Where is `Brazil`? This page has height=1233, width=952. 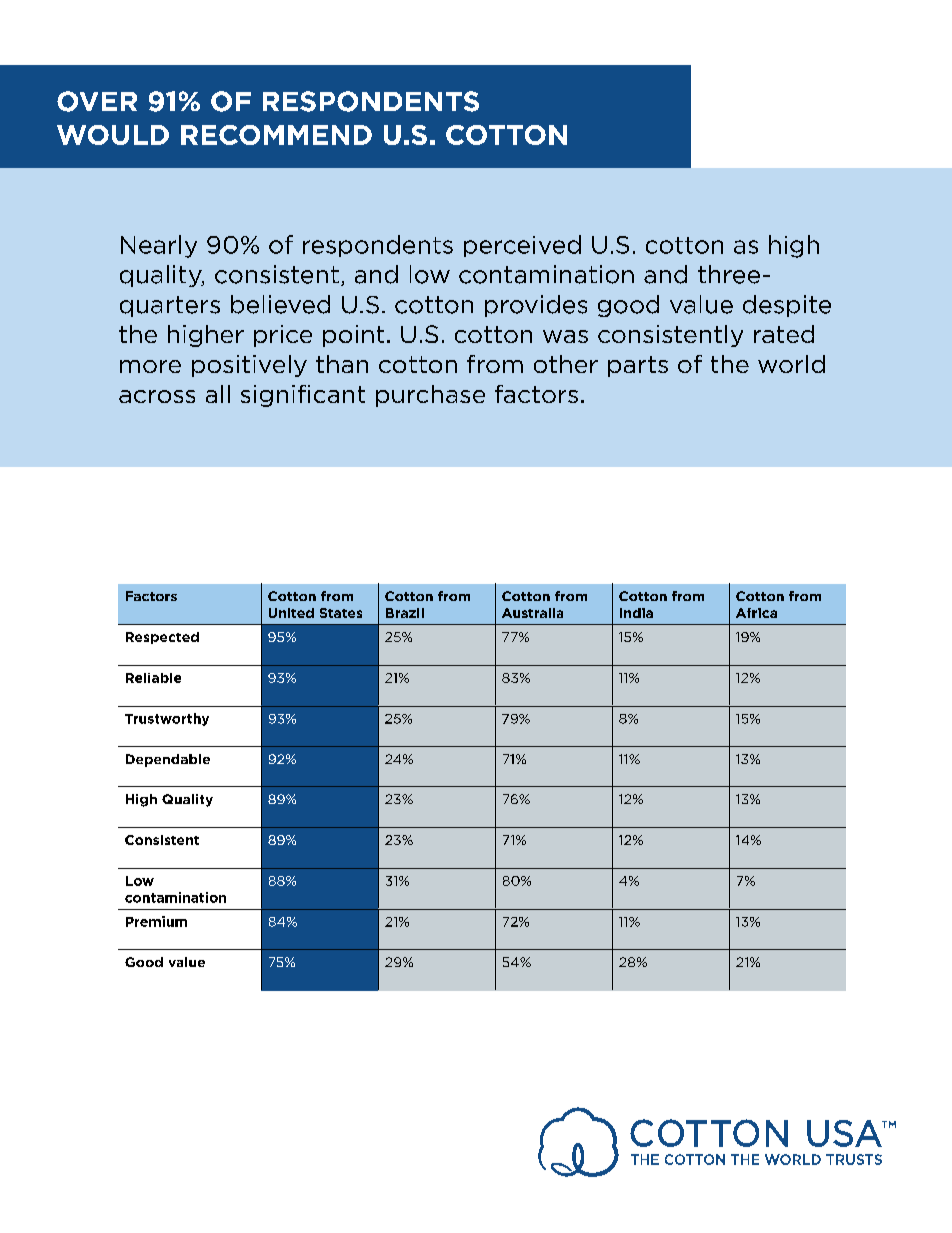 Brazil is located at coordinates (405, 613).
